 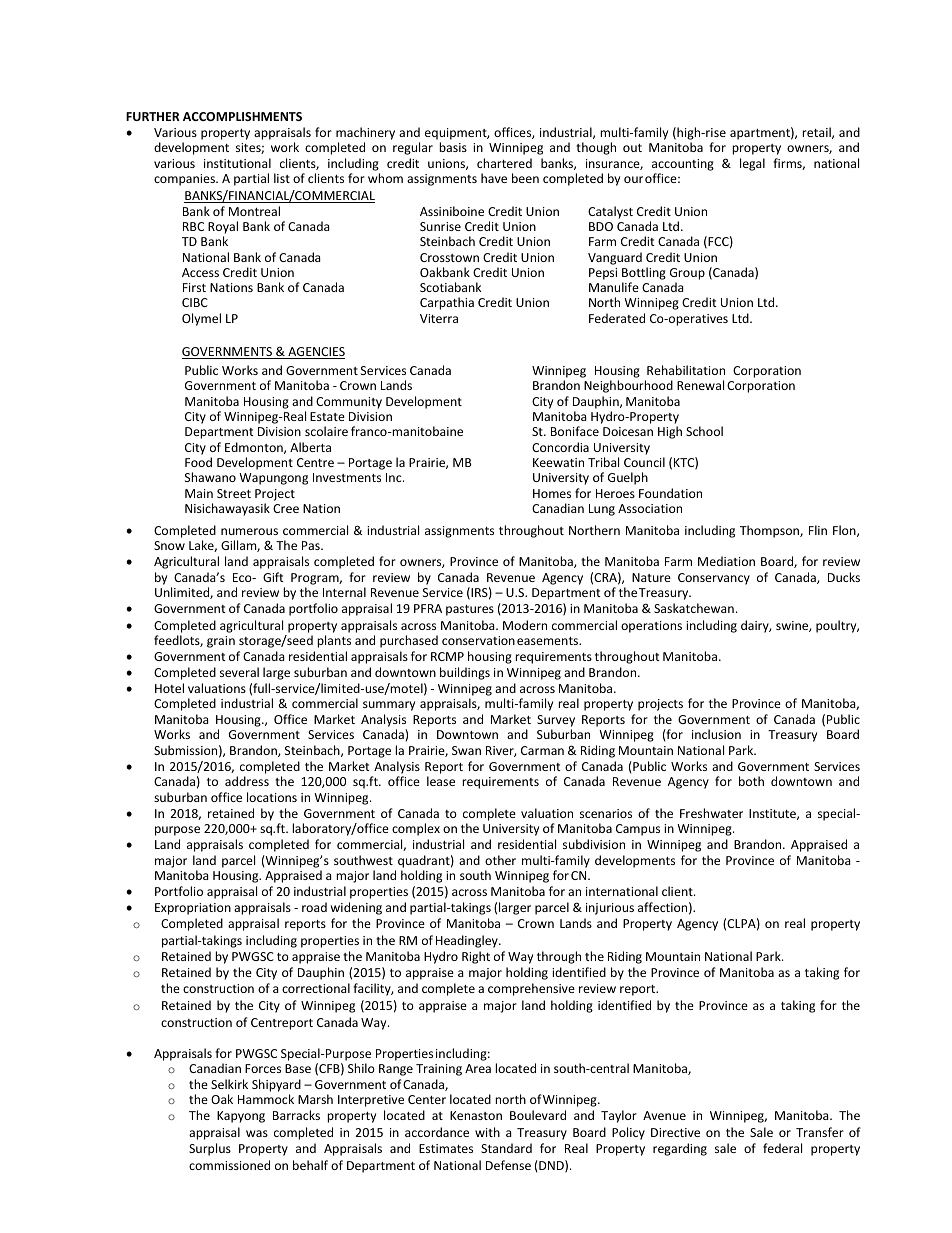 I want to click on legal, so click(x=752, y=164).
